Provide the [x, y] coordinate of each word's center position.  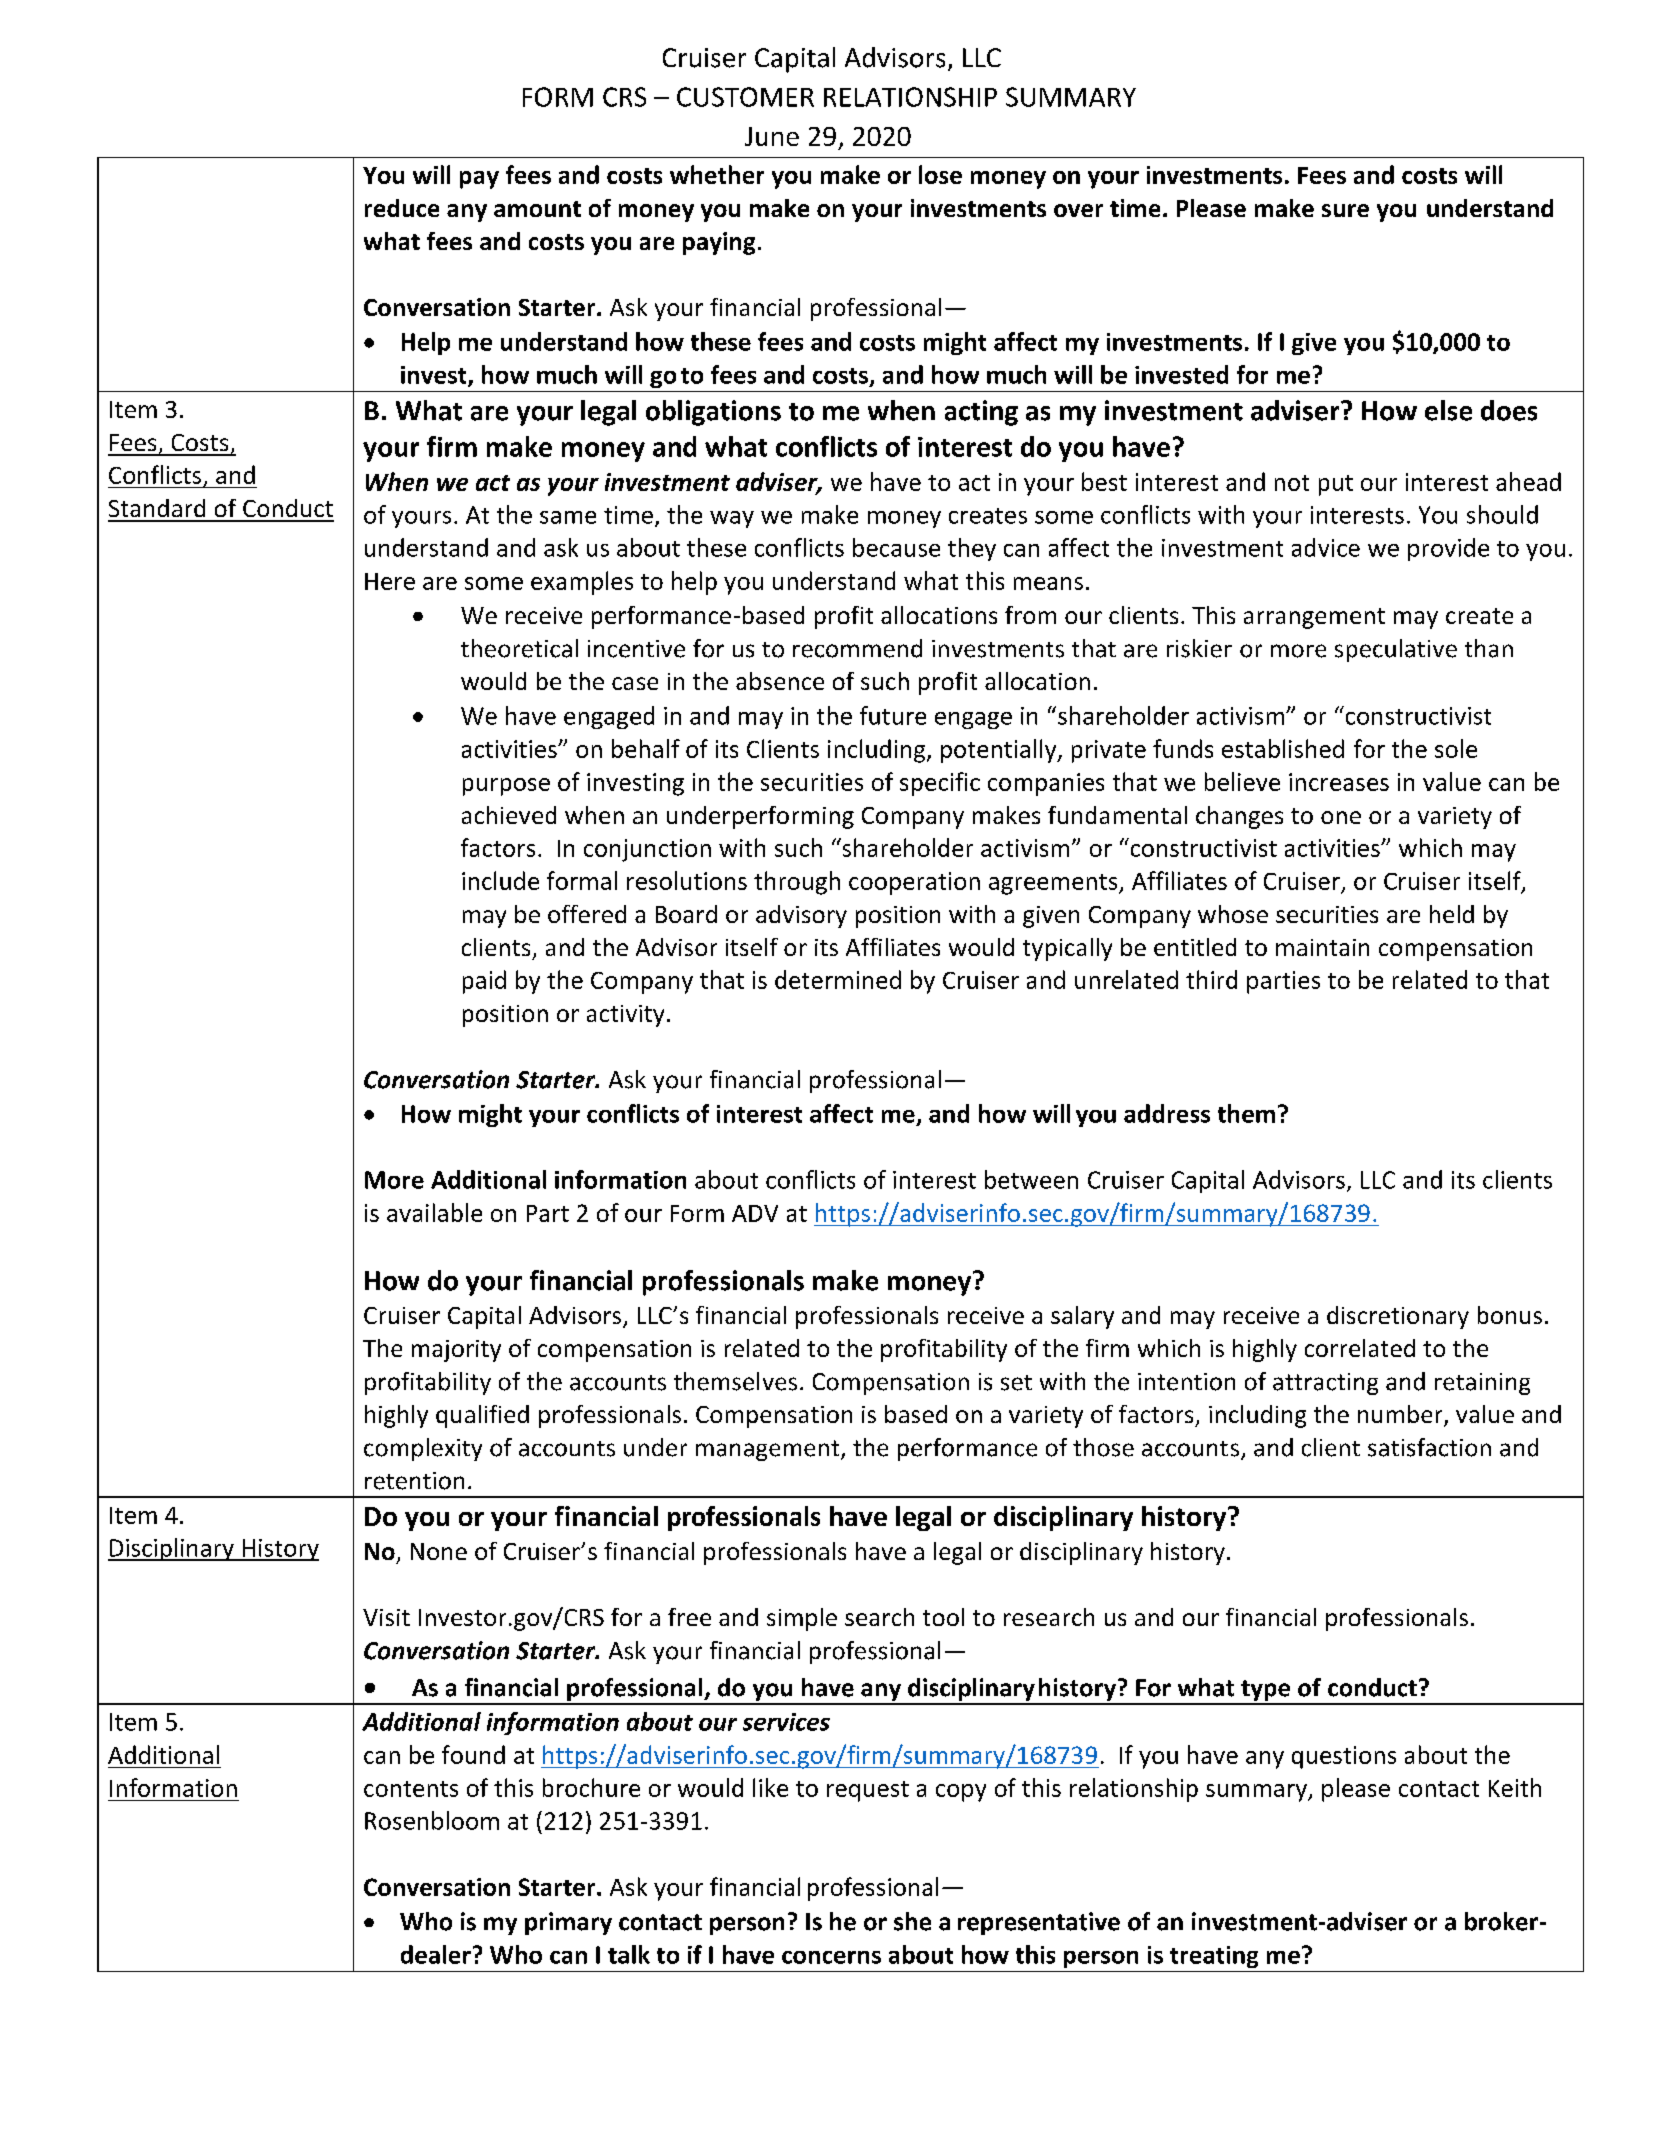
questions [1344, 1757]
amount [537, 209]
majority [456, 1351]
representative [1039, 1923]
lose [940, 174]
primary [568, 1923]
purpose [506, 787]
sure [1345, 210]
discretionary [1398, 1317]
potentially [1000, 751]
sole [1456, 748]
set [1016, 1383]
